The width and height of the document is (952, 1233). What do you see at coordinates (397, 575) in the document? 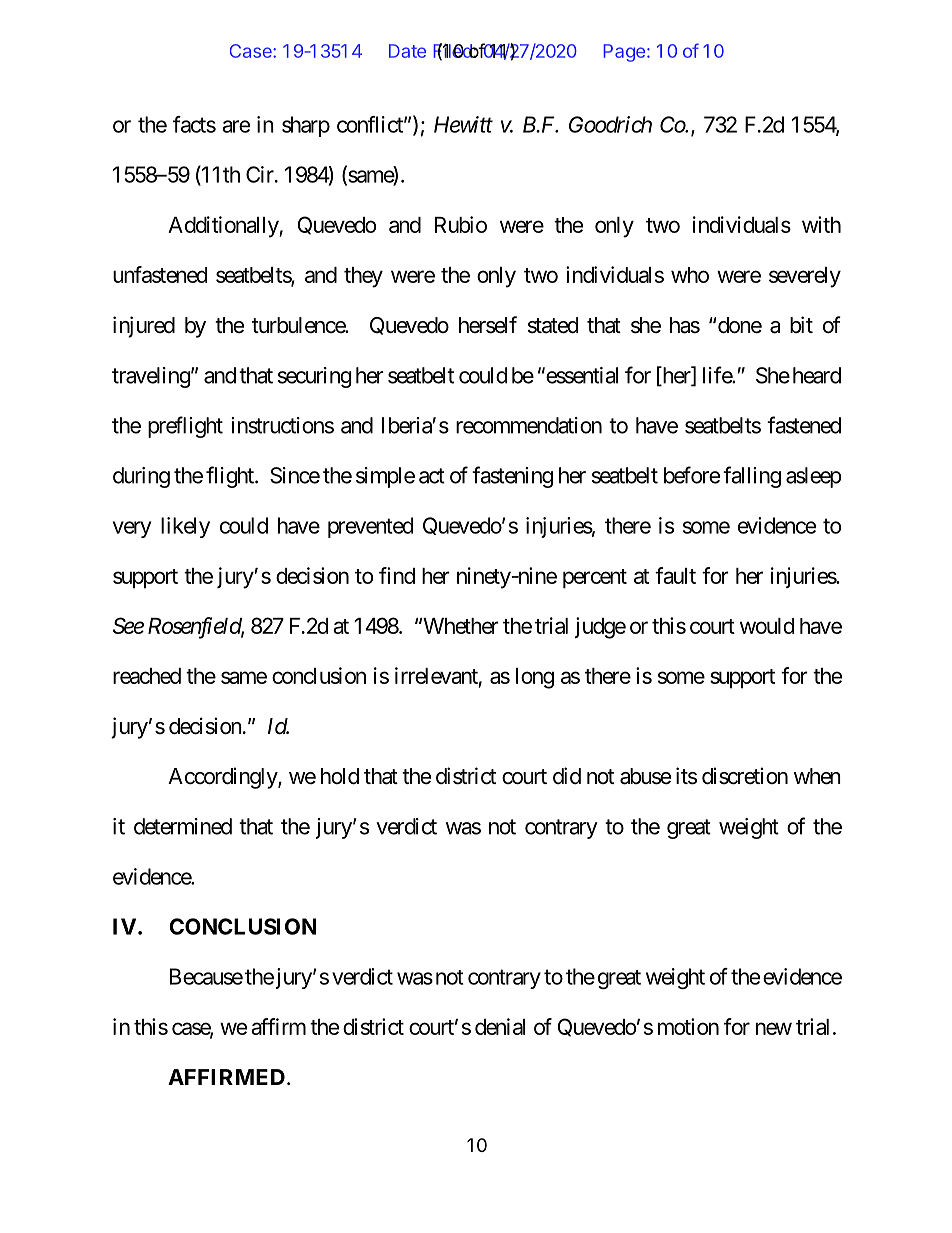
I see `find` at bounding box center [397, 575].
